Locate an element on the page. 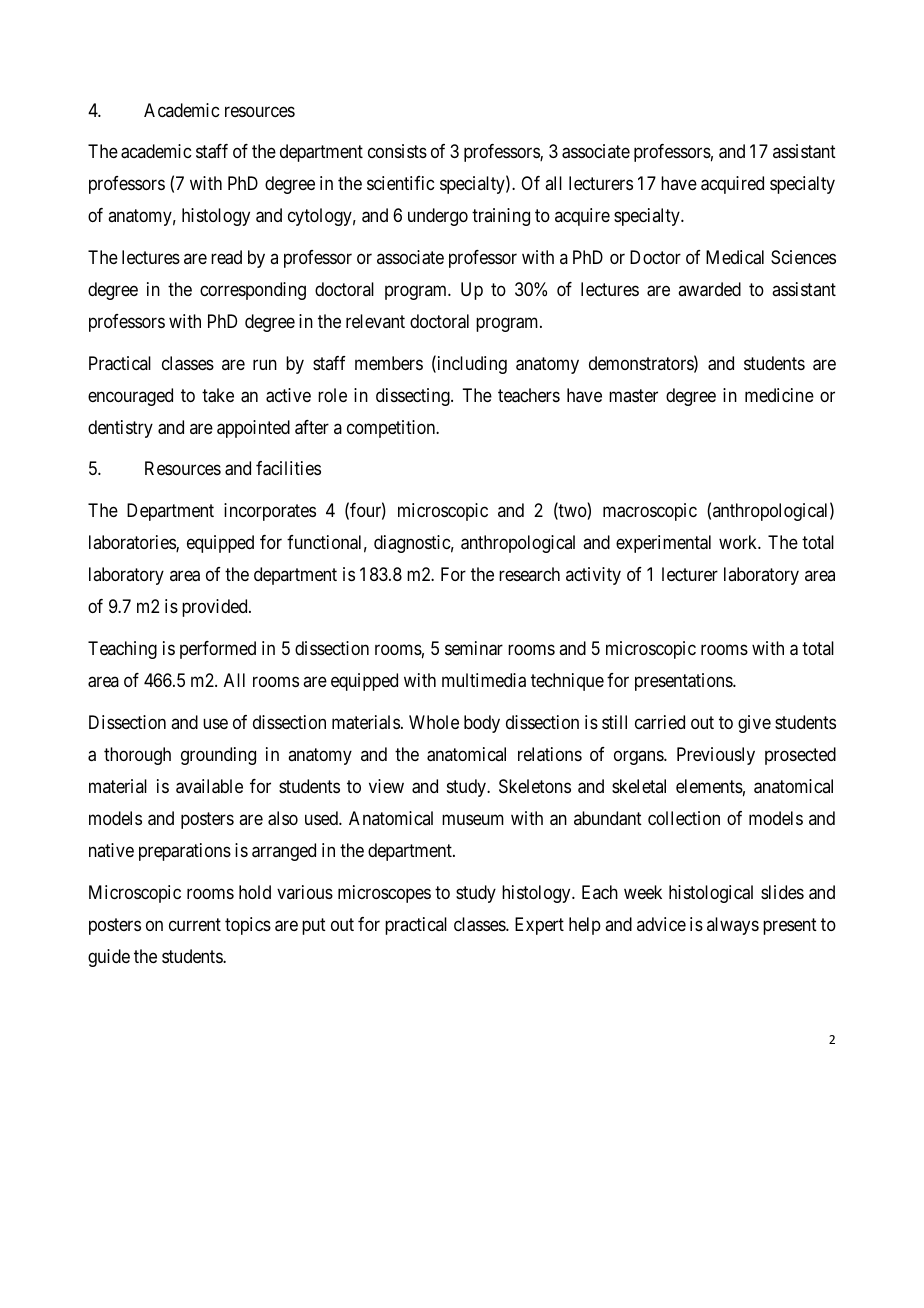 Image resolution: width=924 pixels, height=1308 pixels. read is located at coordinates (226, 257).
